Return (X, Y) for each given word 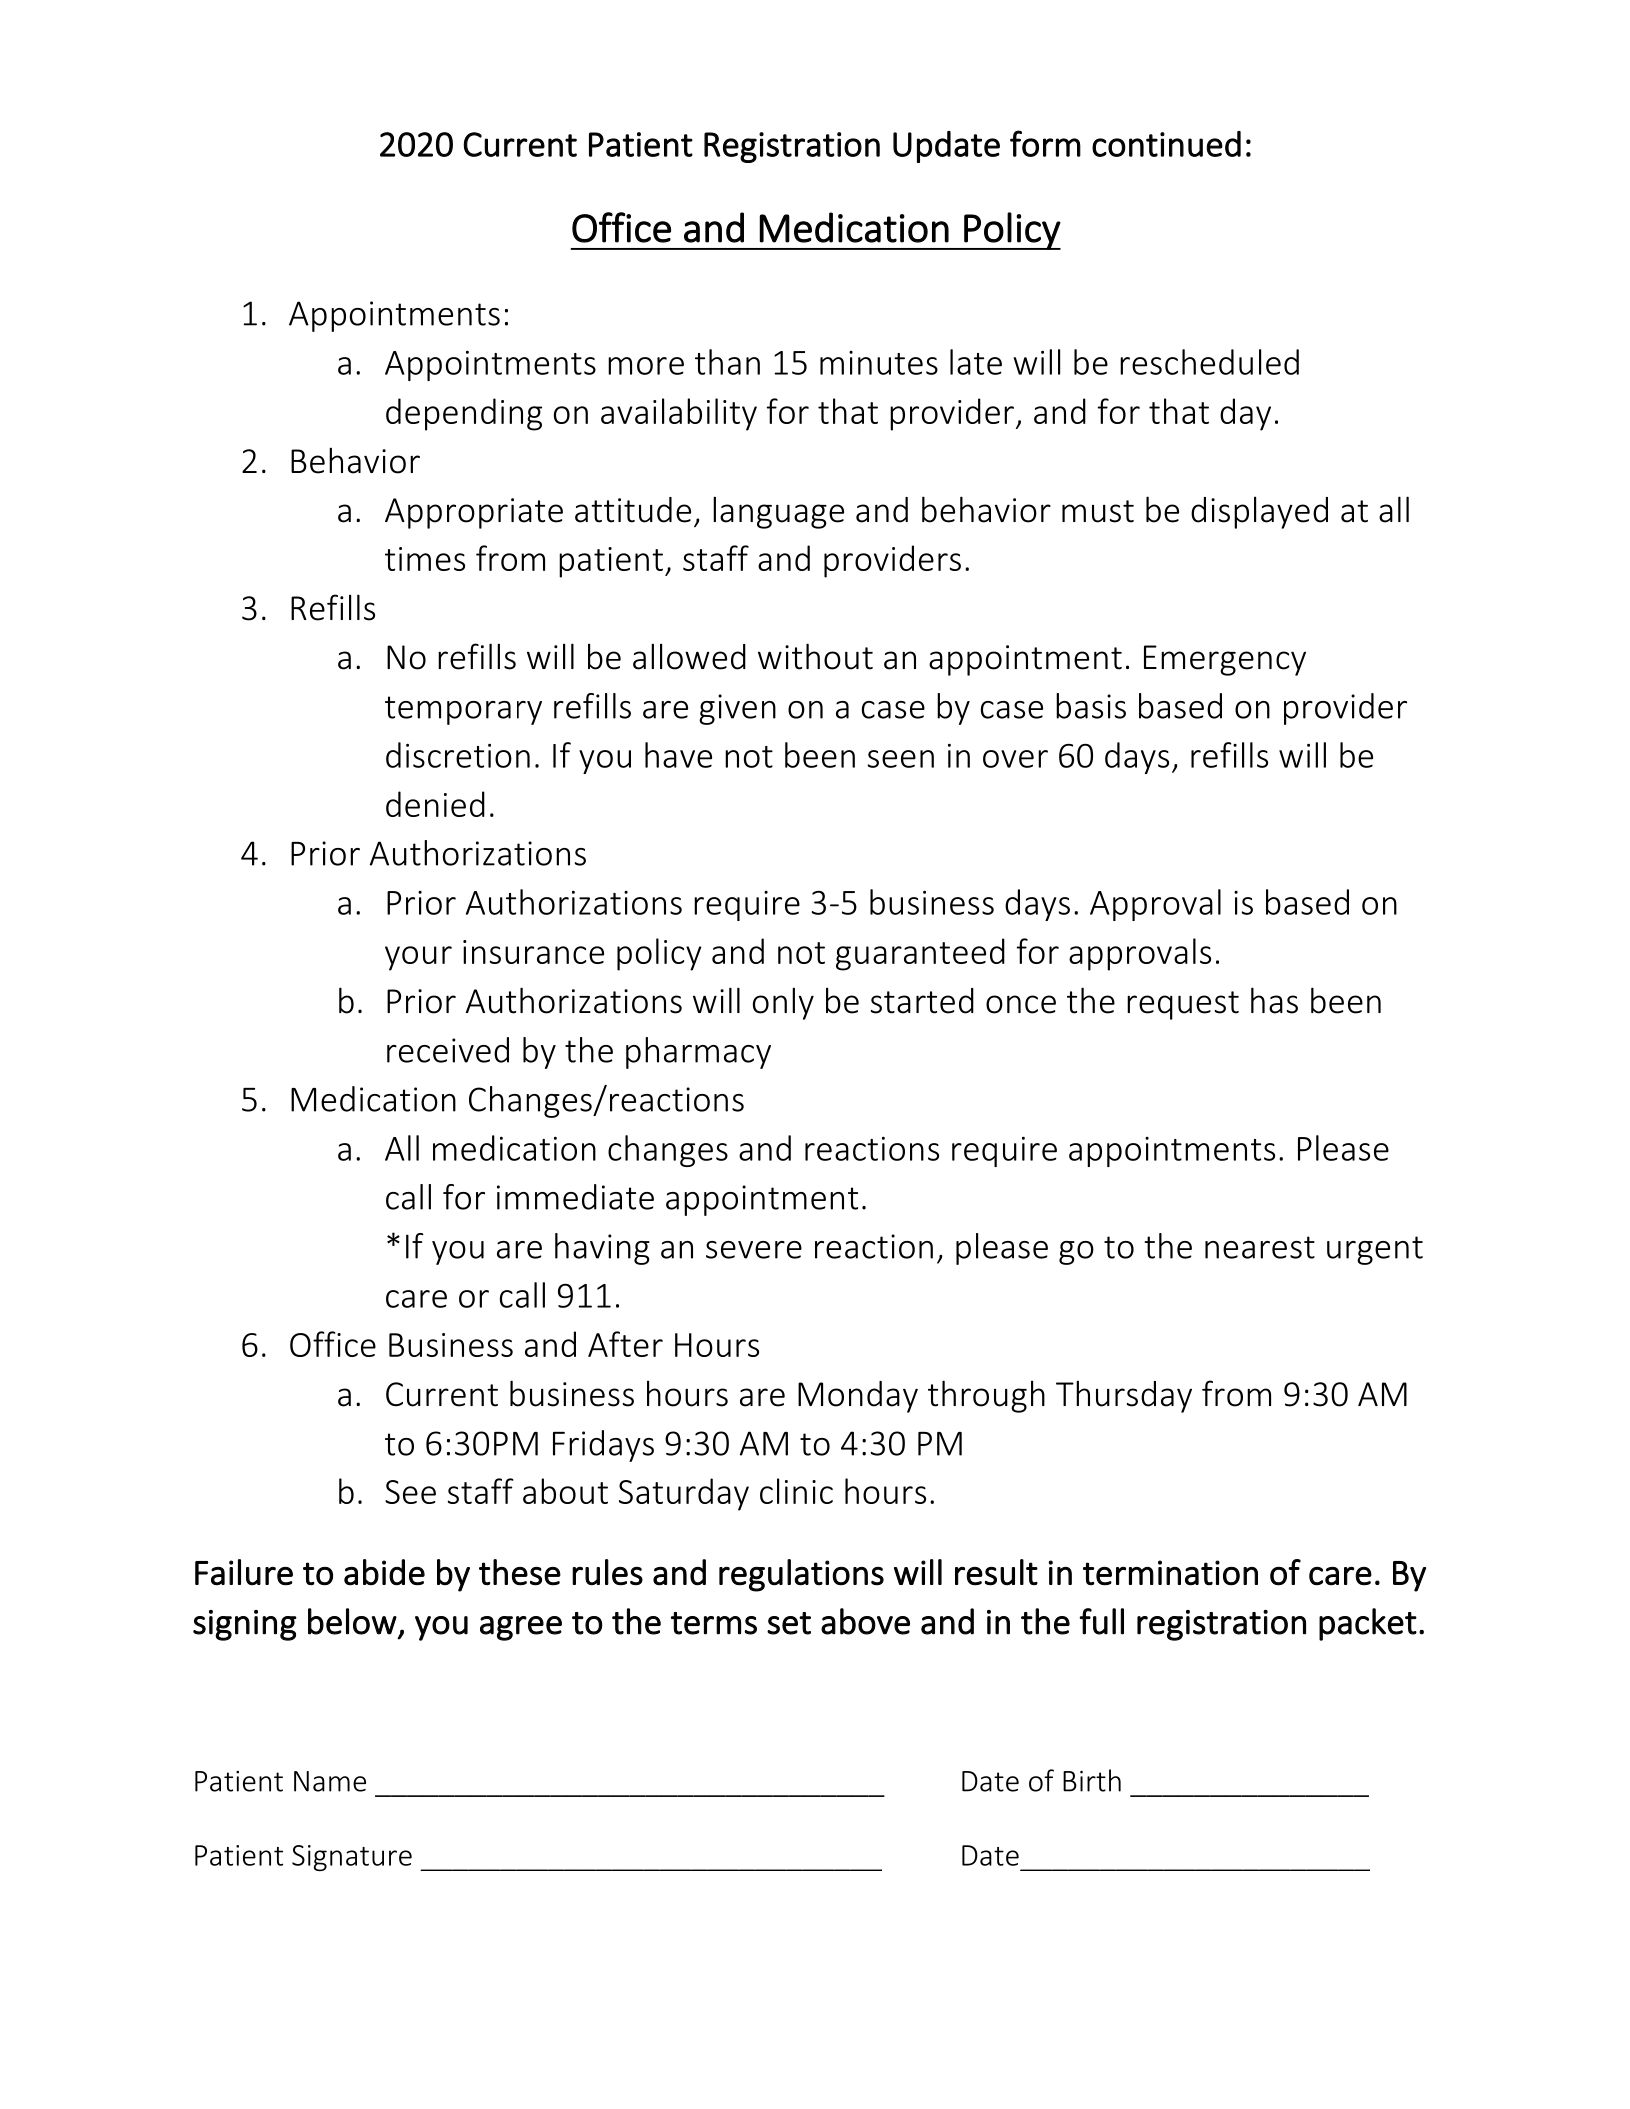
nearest (1260, 1247)
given (737, 709)
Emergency (1225, 660)
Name (330, 1781)
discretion (458, 755)
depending (464, 414)
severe (754, 1250)
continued (1166, 144)
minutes (879, 363)
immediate (575, 1197)
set (789, 1623)
